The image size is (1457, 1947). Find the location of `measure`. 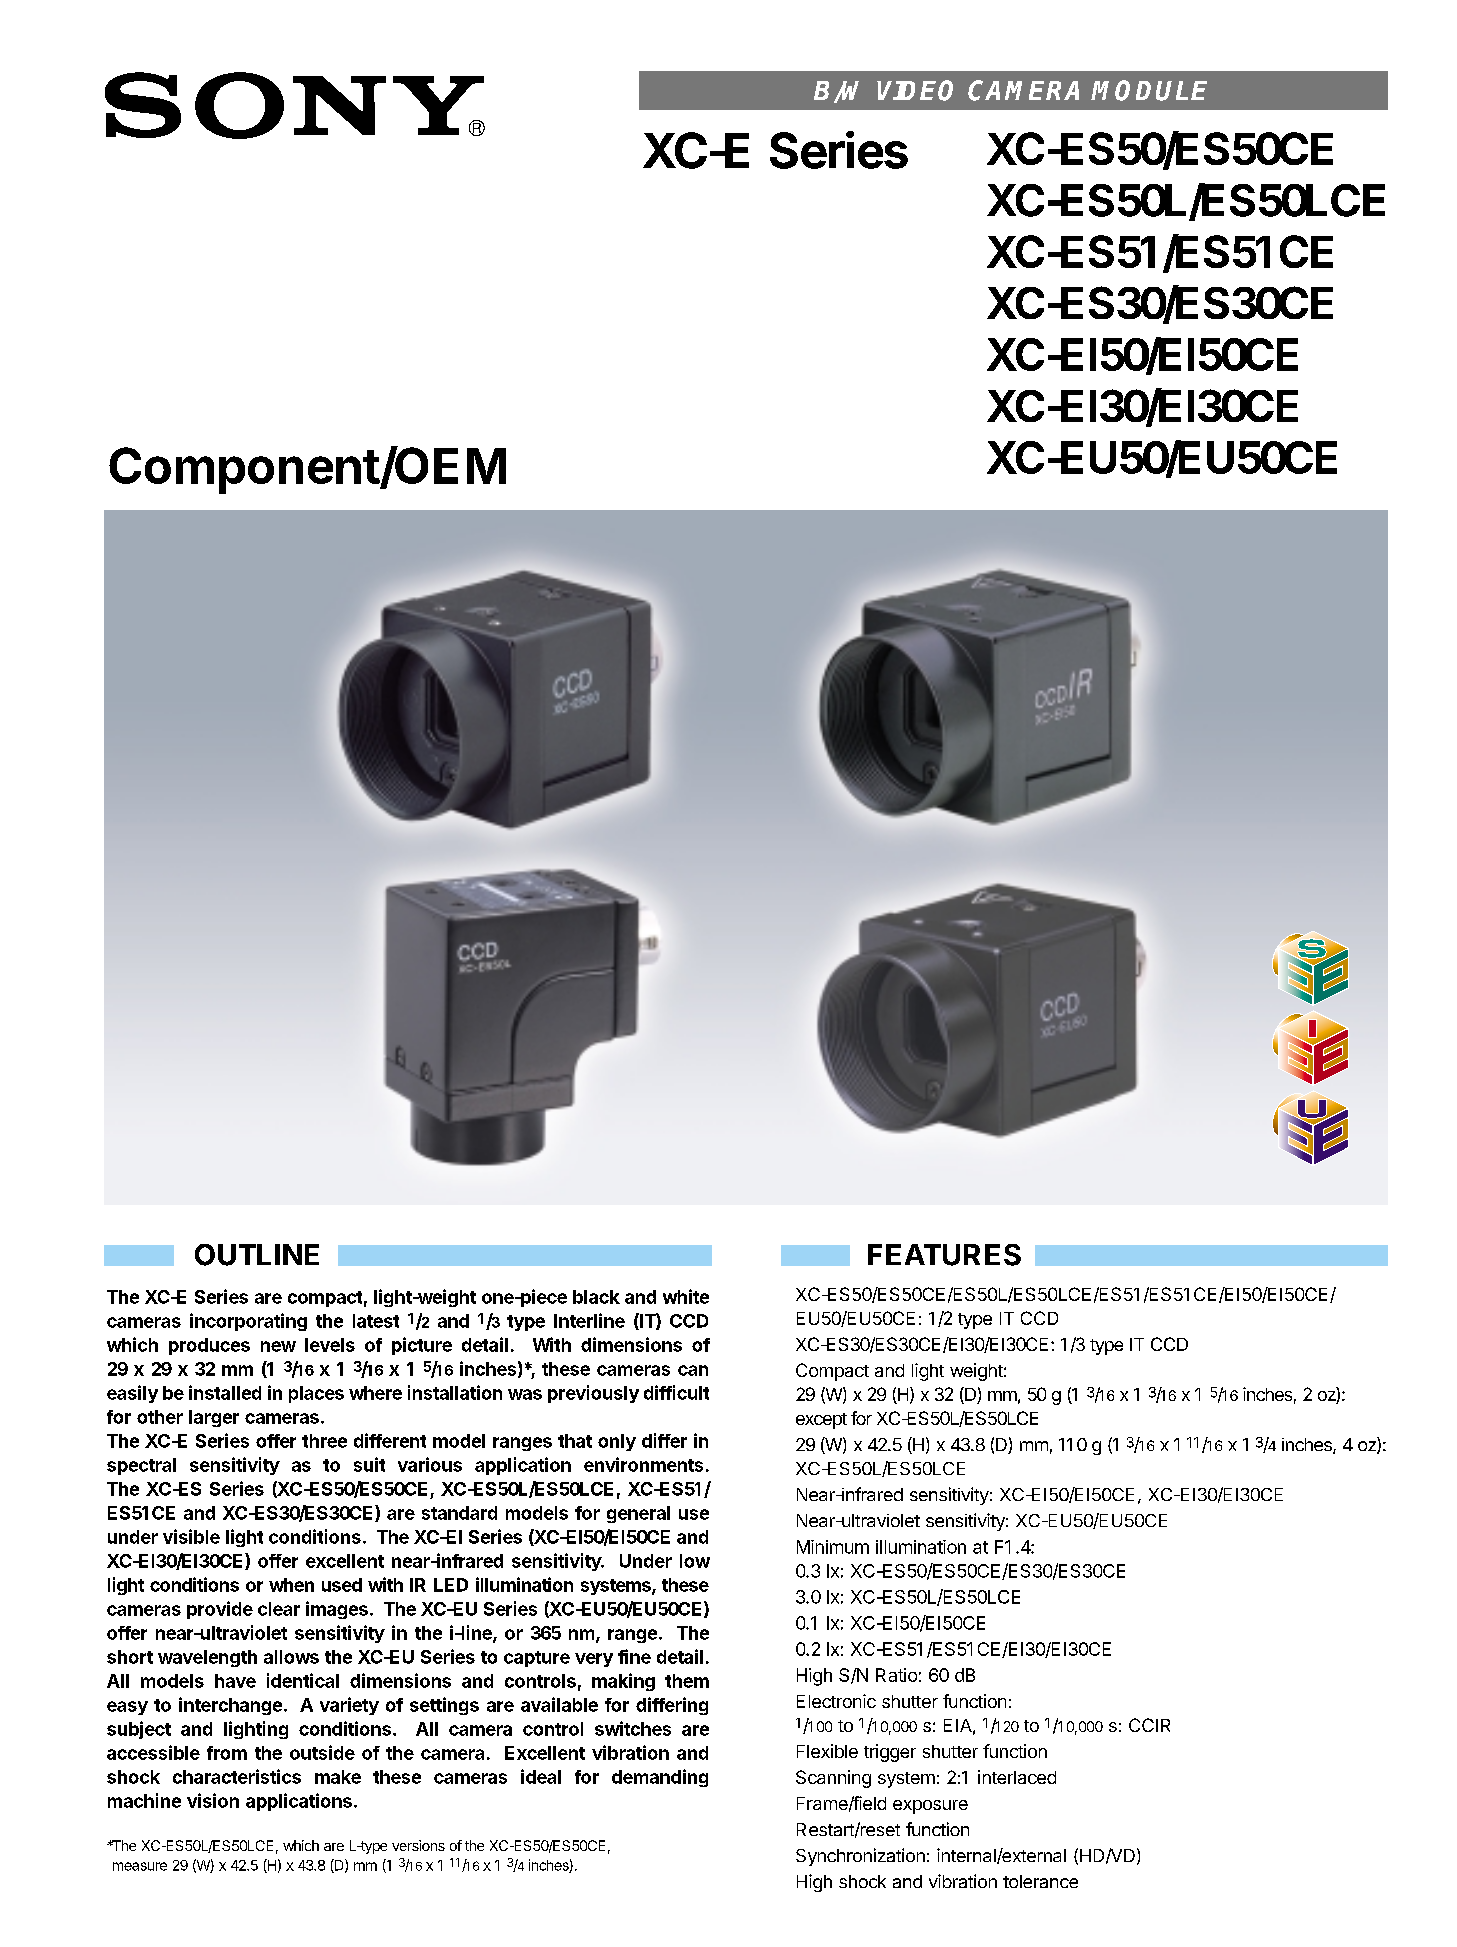

measure is located at coordinates (140, 1866).
